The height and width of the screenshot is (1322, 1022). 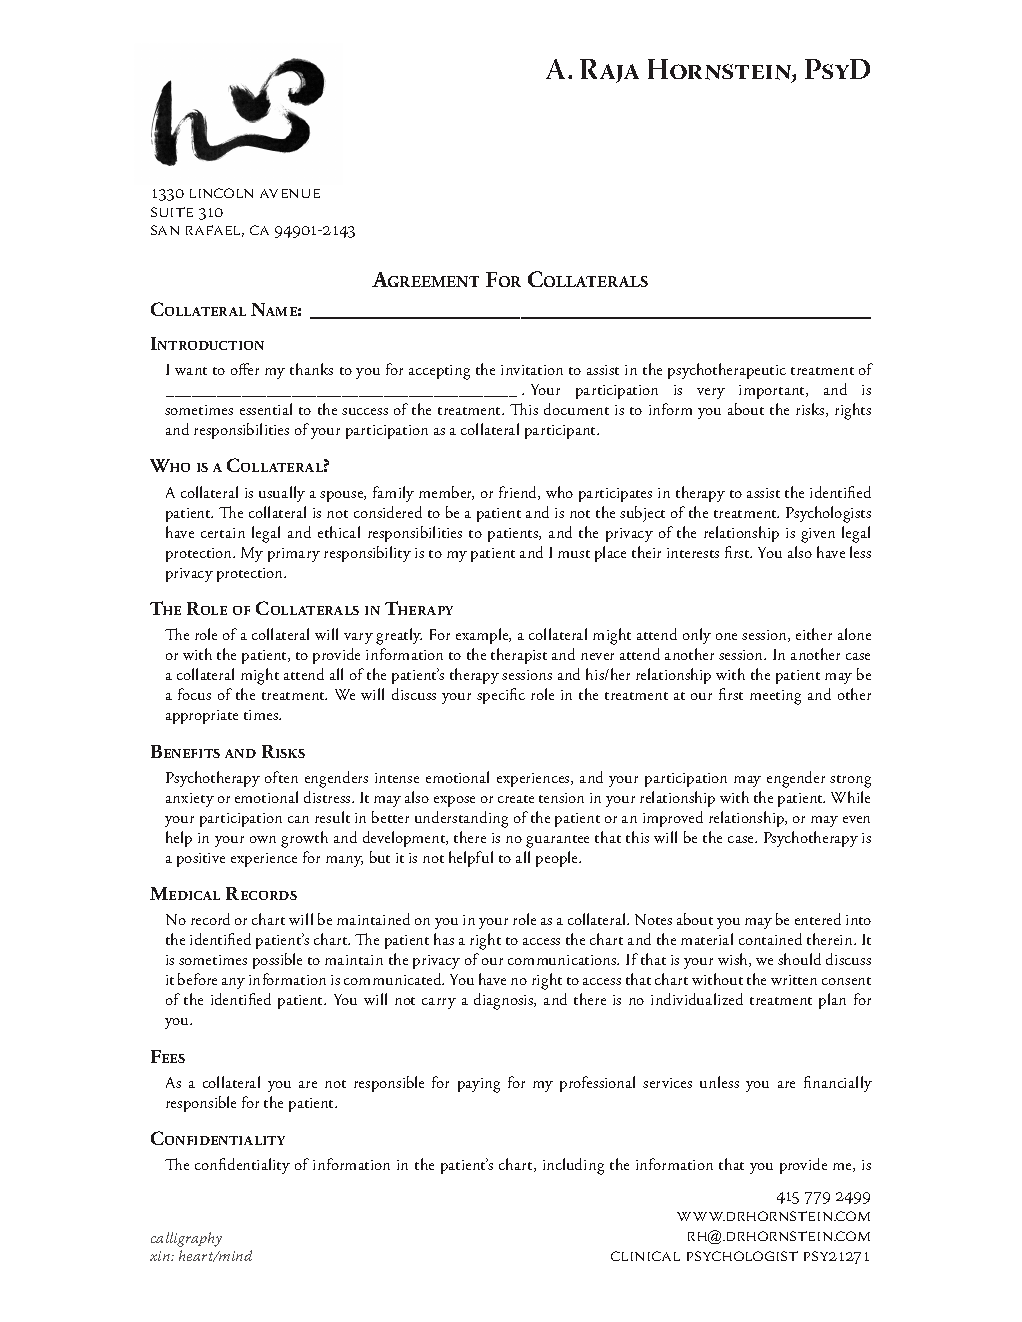 What do you see at coordinates (519, 656) in the screenshot?
I see `therapist` at bounding box center [519, 656].
